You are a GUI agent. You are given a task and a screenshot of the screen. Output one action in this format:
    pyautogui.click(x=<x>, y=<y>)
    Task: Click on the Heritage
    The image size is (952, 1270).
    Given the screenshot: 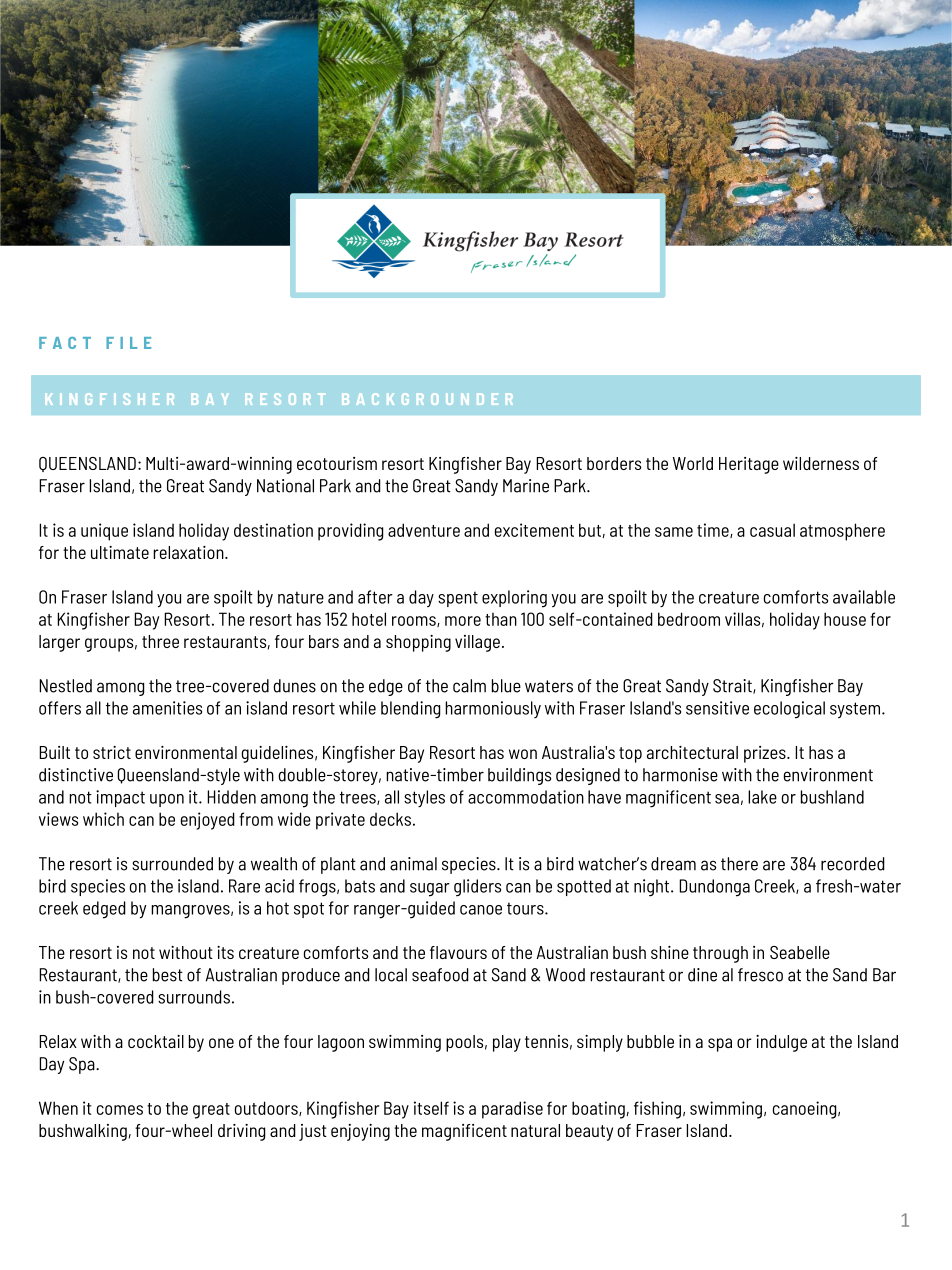 What is the action you would take?
    pyautogui.click(x=749, y=465)
